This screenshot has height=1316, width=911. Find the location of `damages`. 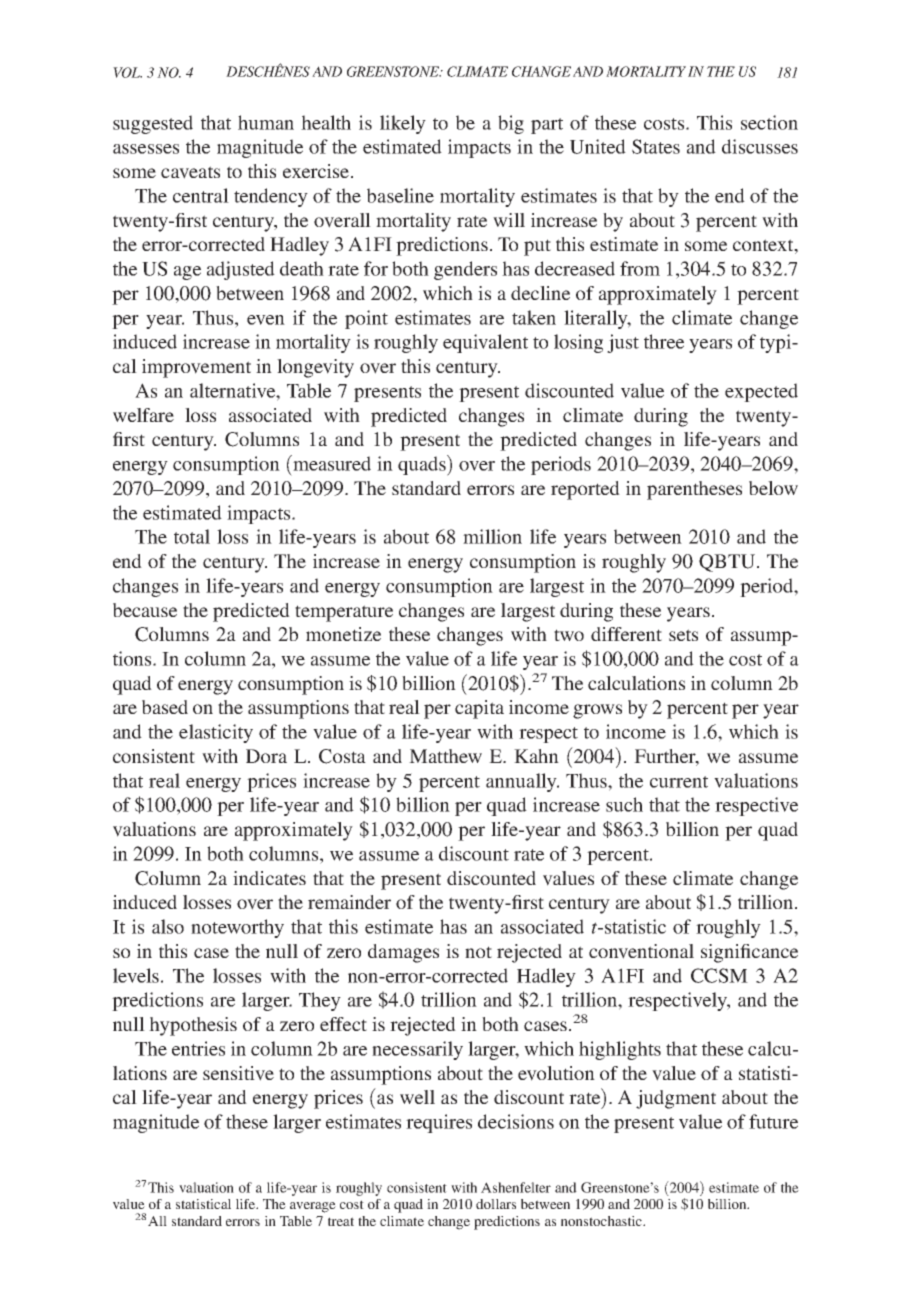

damages is located at coordinates (403, 953).
